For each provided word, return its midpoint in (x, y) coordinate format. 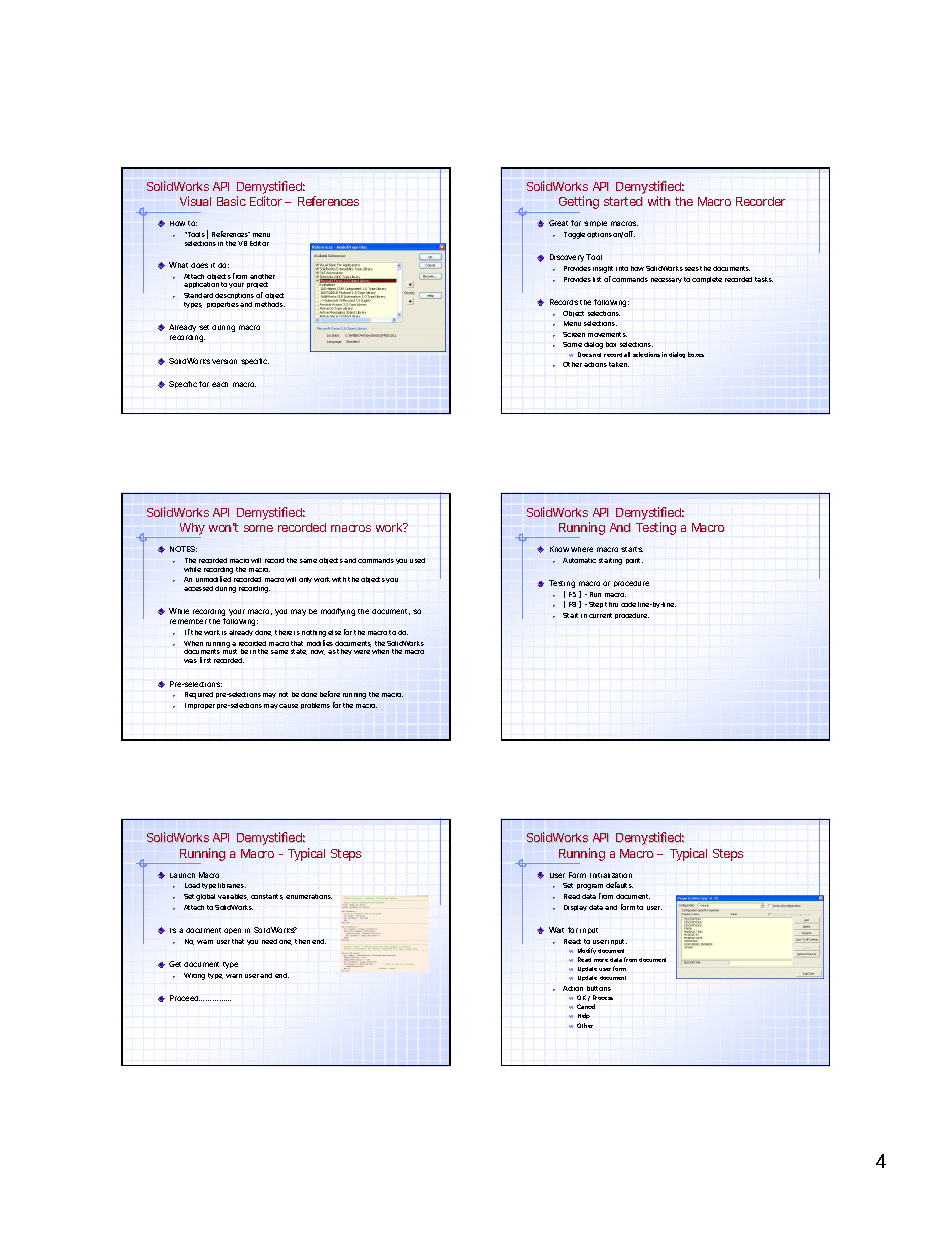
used (417, 560)
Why (191, 530)
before (330, 694)
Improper (200, 706)
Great (558, 223)
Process (603, 997)
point (634, 561)
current (600, 615)
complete (707, 280)
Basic (231, 201)
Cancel (586, 1006)
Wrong (194, 976)
